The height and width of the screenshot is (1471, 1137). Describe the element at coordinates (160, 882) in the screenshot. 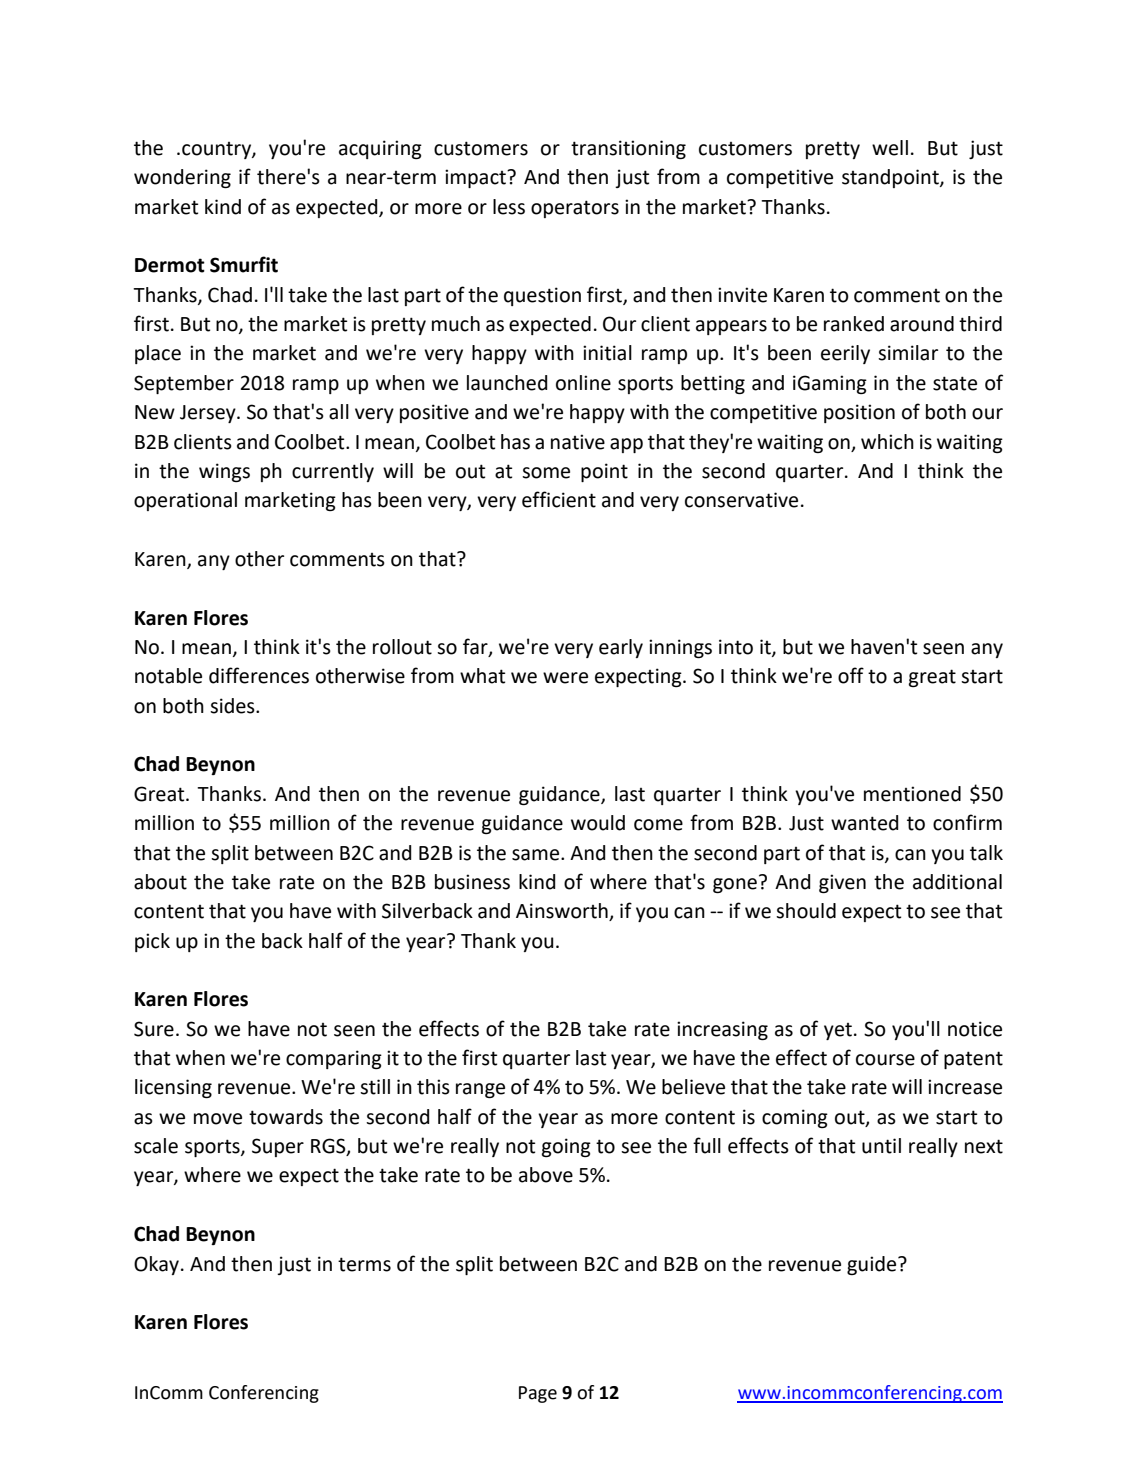

I see `about` at that location.
